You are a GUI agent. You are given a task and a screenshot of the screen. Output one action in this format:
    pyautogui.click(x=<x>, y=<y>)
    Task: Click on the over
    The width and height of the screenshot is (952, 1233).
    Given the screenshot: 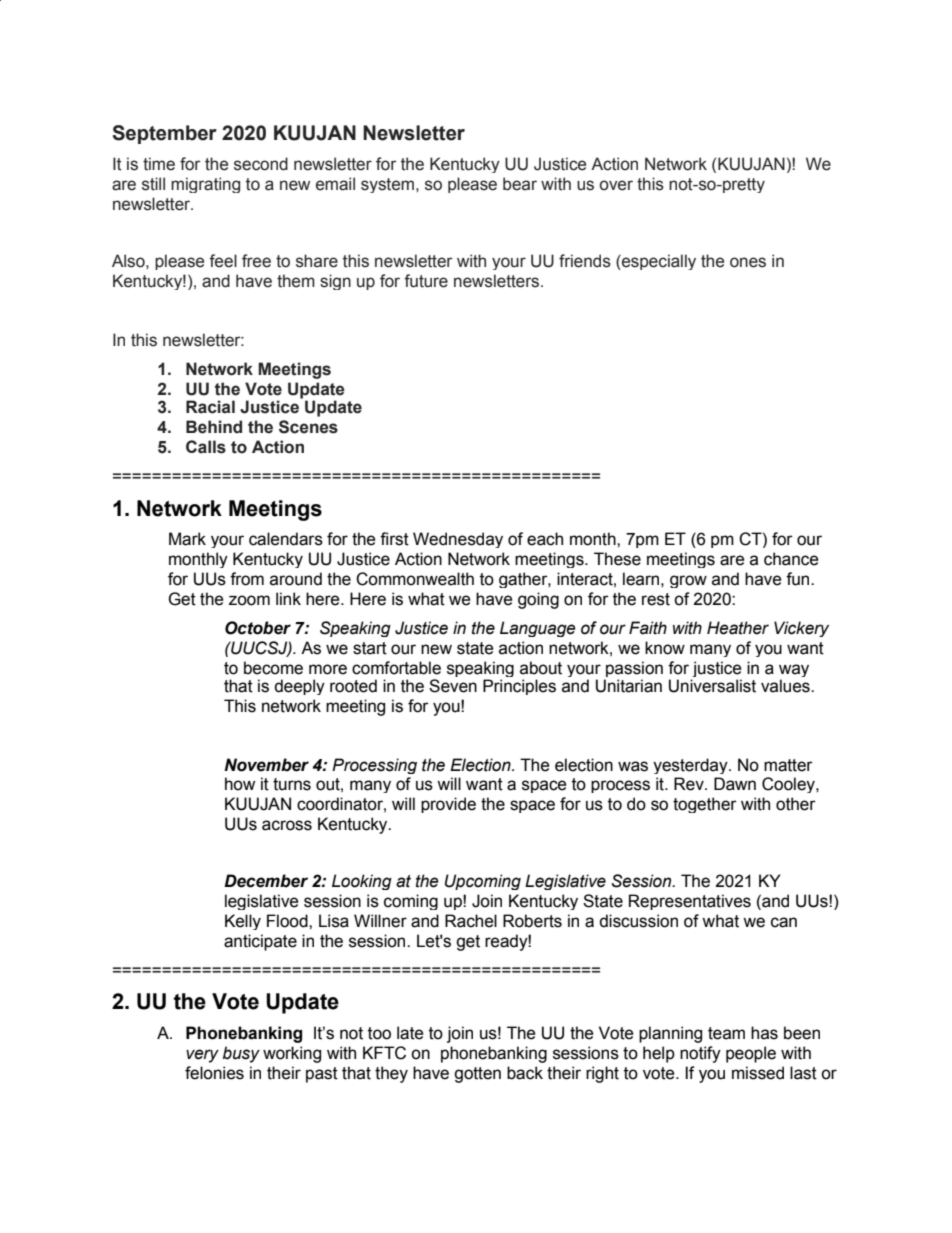 What is the action you would take?
    pyautogui.click(x=616, y=185)
